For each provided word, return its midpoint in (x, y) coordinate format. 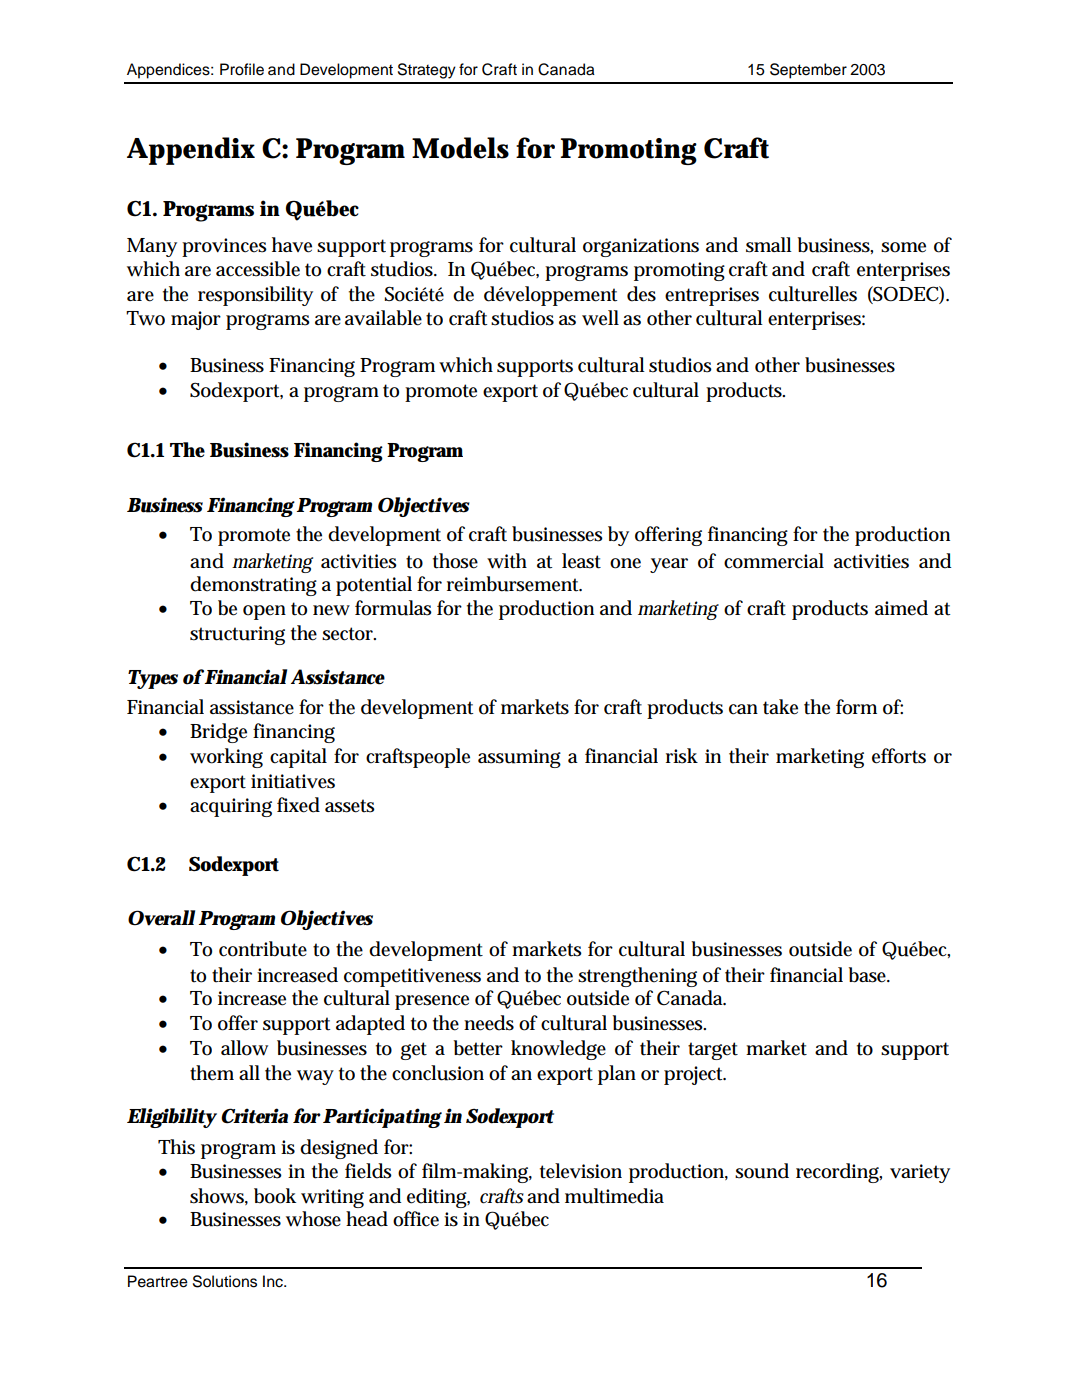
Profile (242, 69)
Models (460, 148)
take (780, 707)
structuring (237, 635)
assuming (519, 758)
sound (762, 1171)
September (808, 71)
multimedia (614, 1196)
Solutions (225, 1281)
